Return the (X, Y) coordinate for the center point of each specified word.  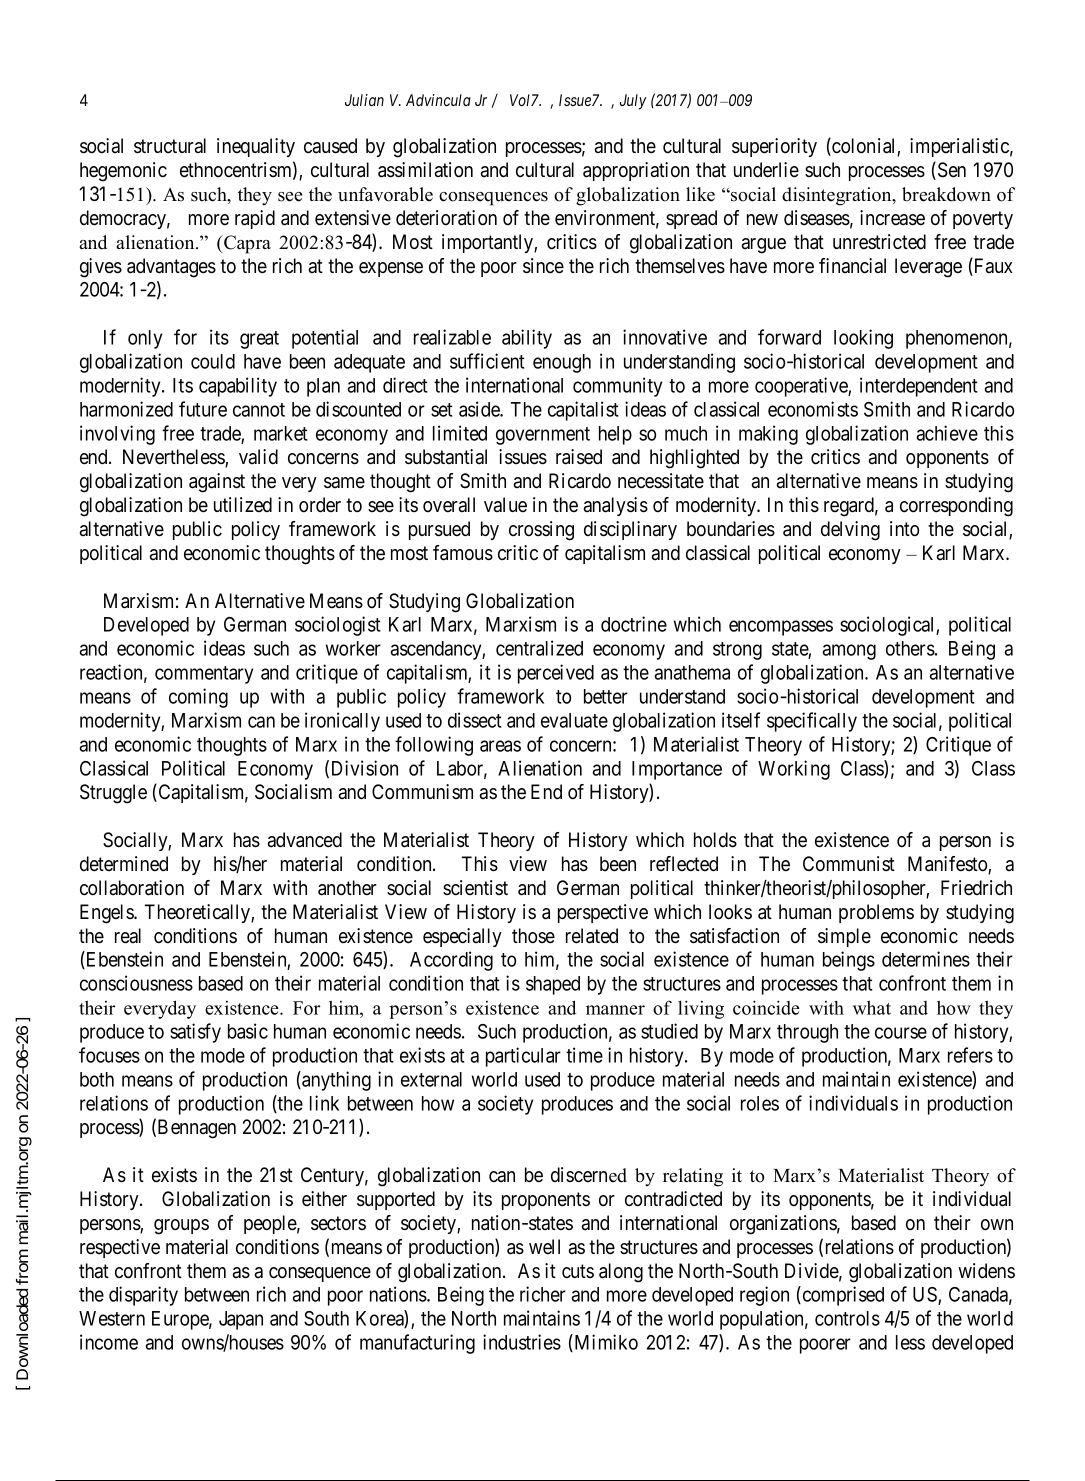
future (203, 409)
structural (170, 146)
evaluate (574, 720)
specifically (812, 722)
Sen (950, 171)
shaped (553, 985)
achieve (947, 433)
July (633, 102)
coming (198, 698)
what (872, 1007)
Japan (241, 1320)
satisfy (195, 1033)
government (543, 436)
